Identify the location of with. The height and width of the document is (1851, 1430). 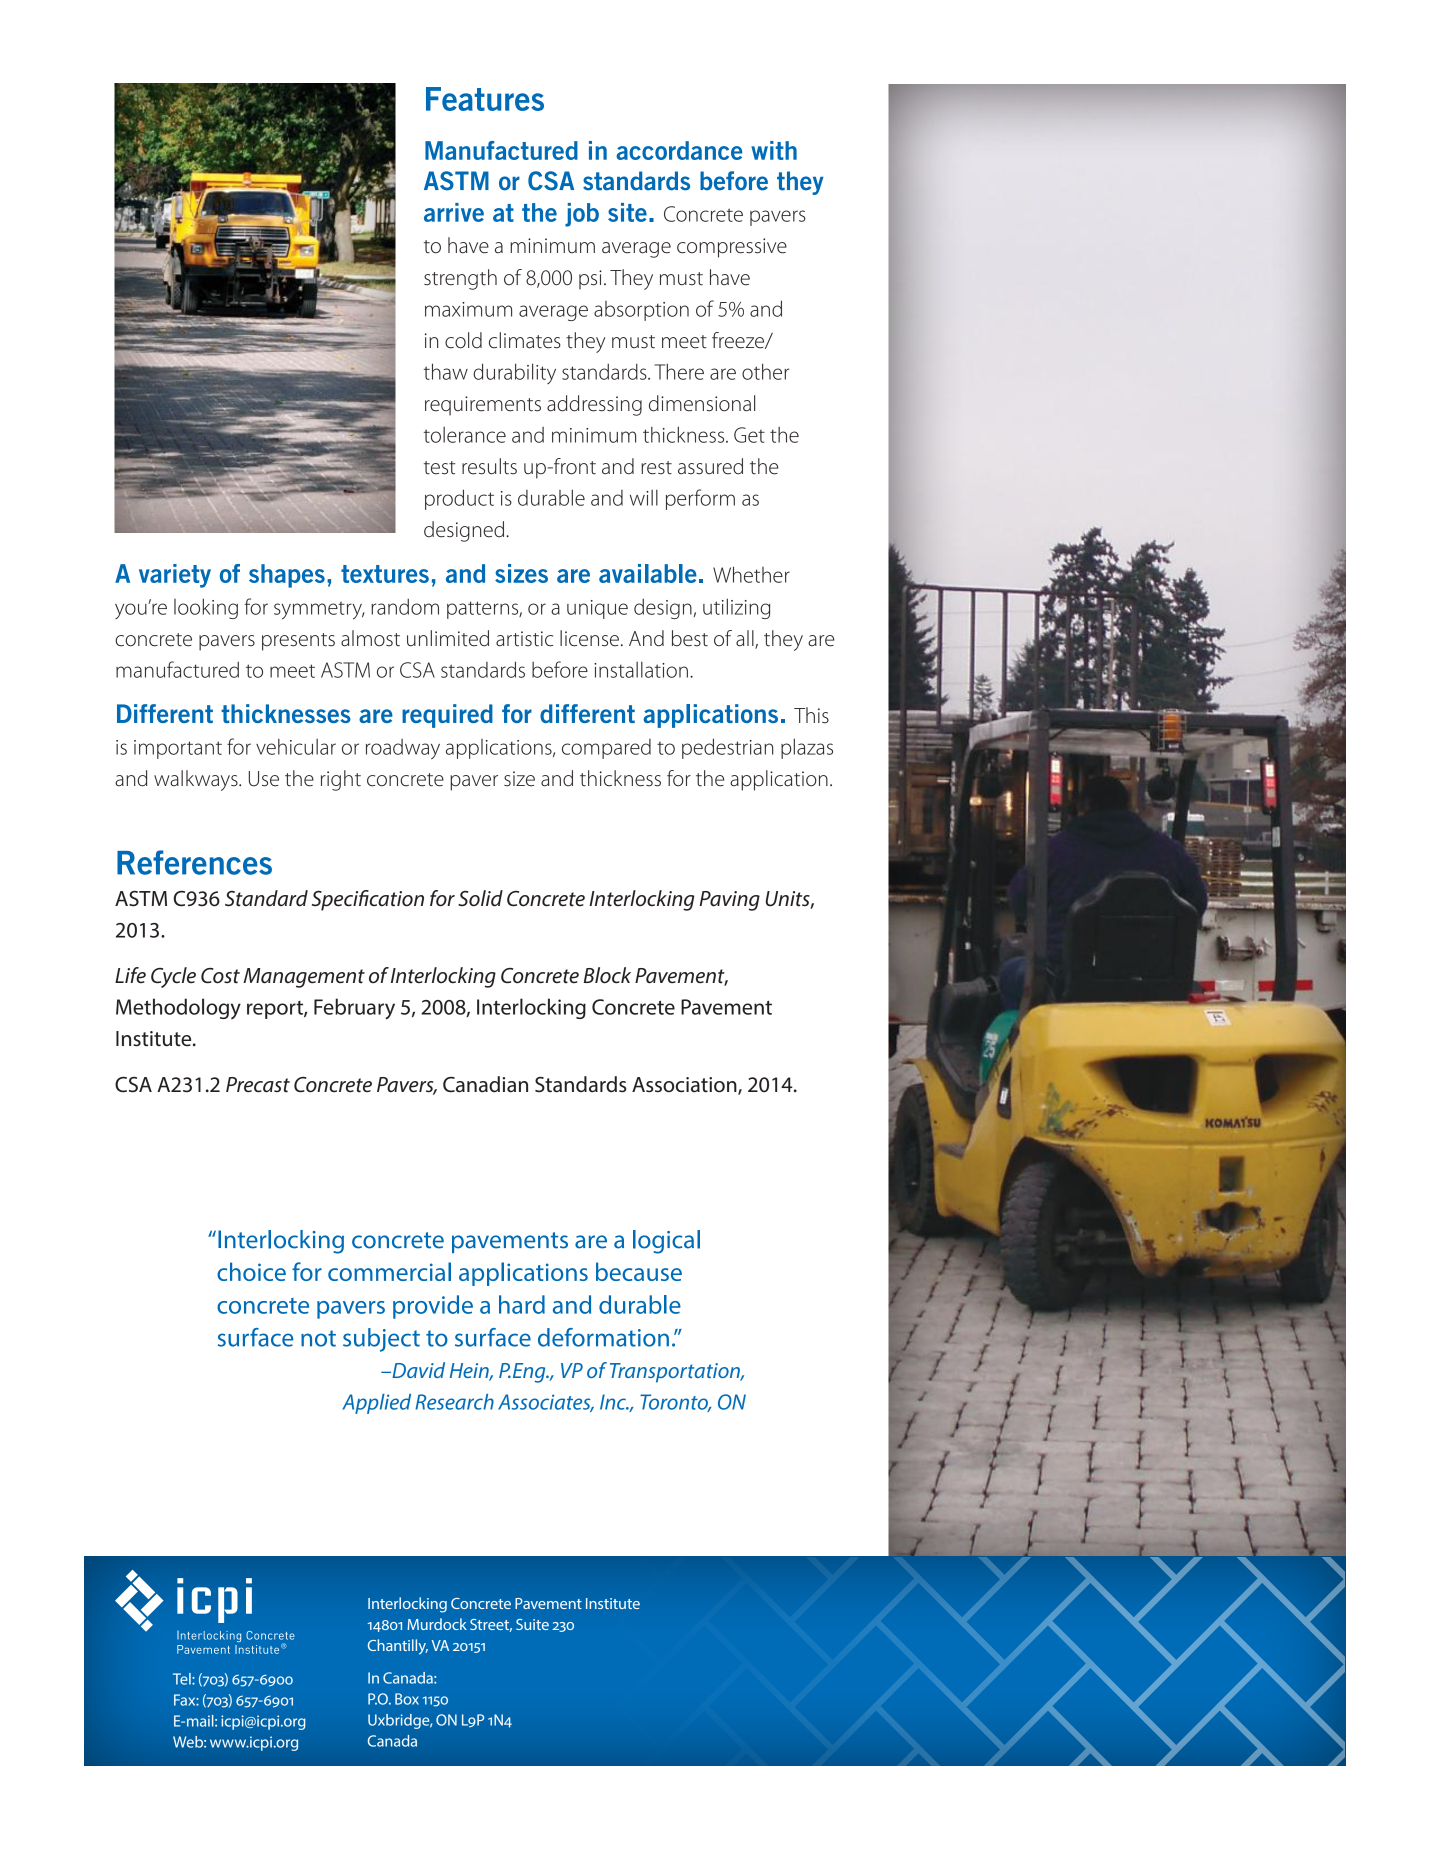
(774, 150).
